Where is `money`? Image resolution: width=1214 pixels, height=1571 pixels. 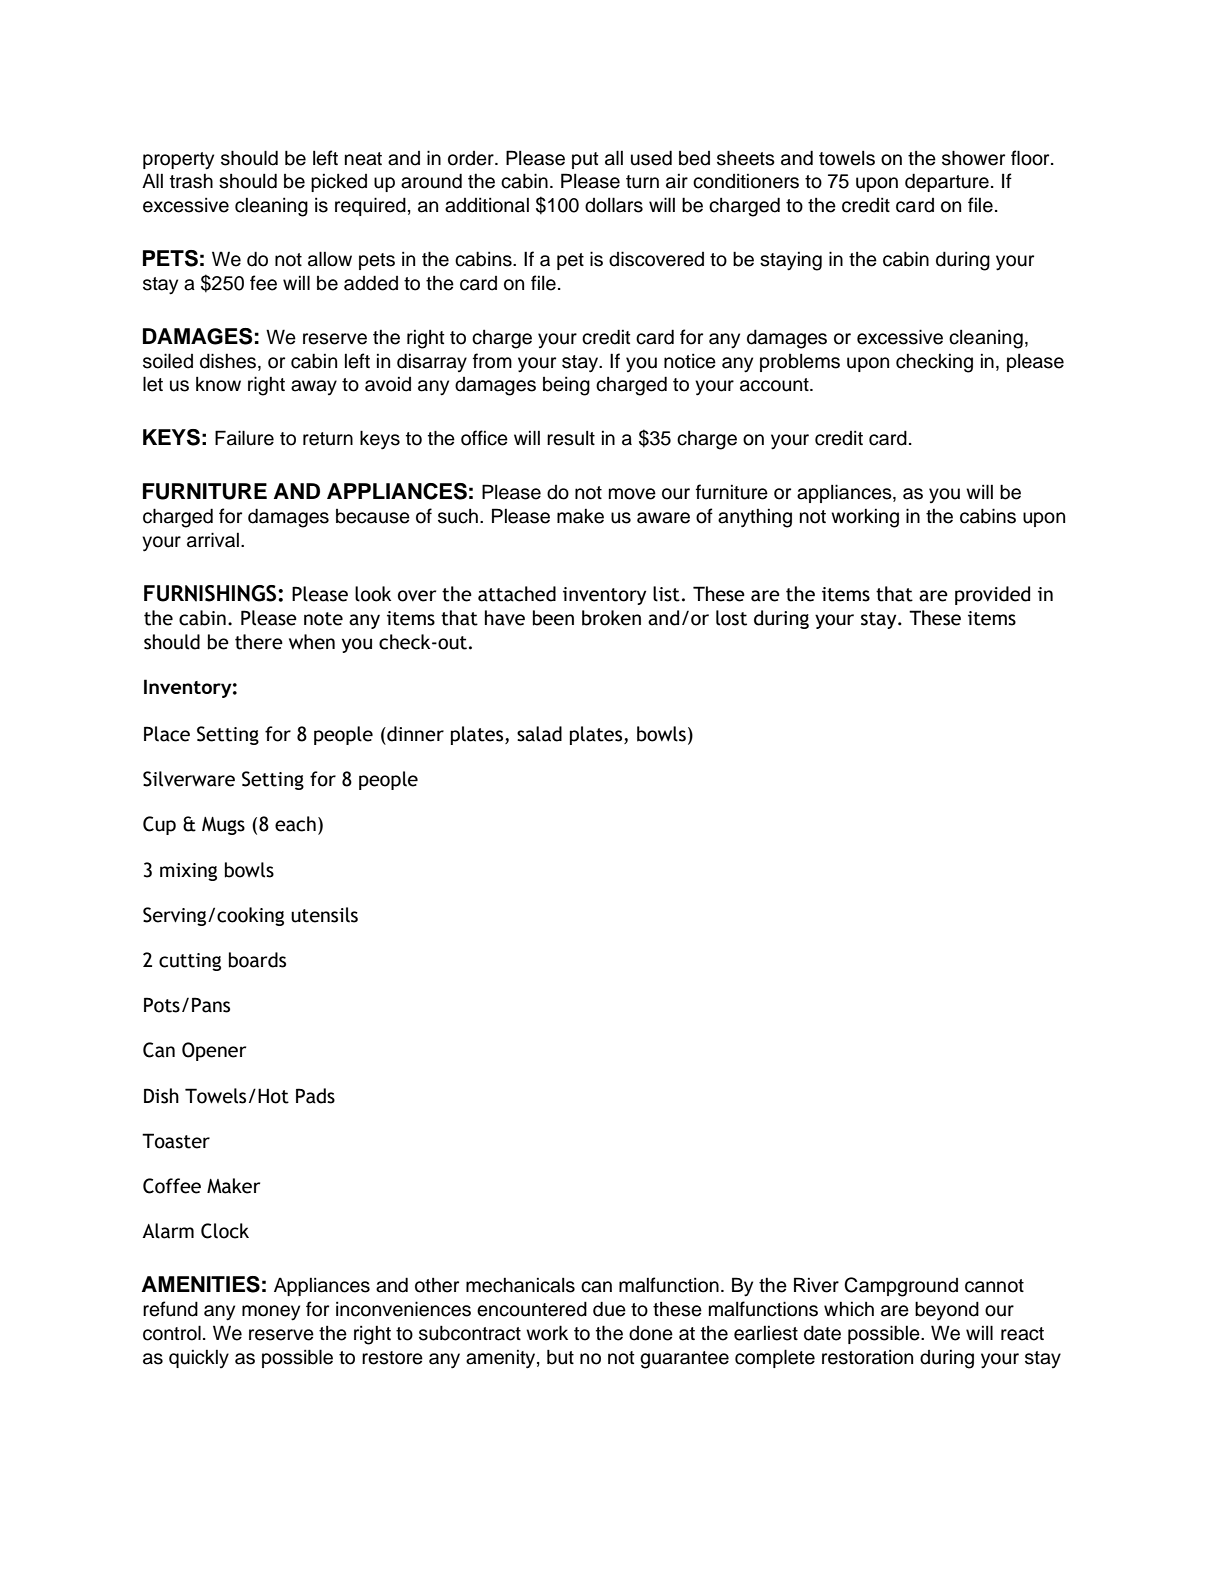 money is located at coordinates (271, 1313).
